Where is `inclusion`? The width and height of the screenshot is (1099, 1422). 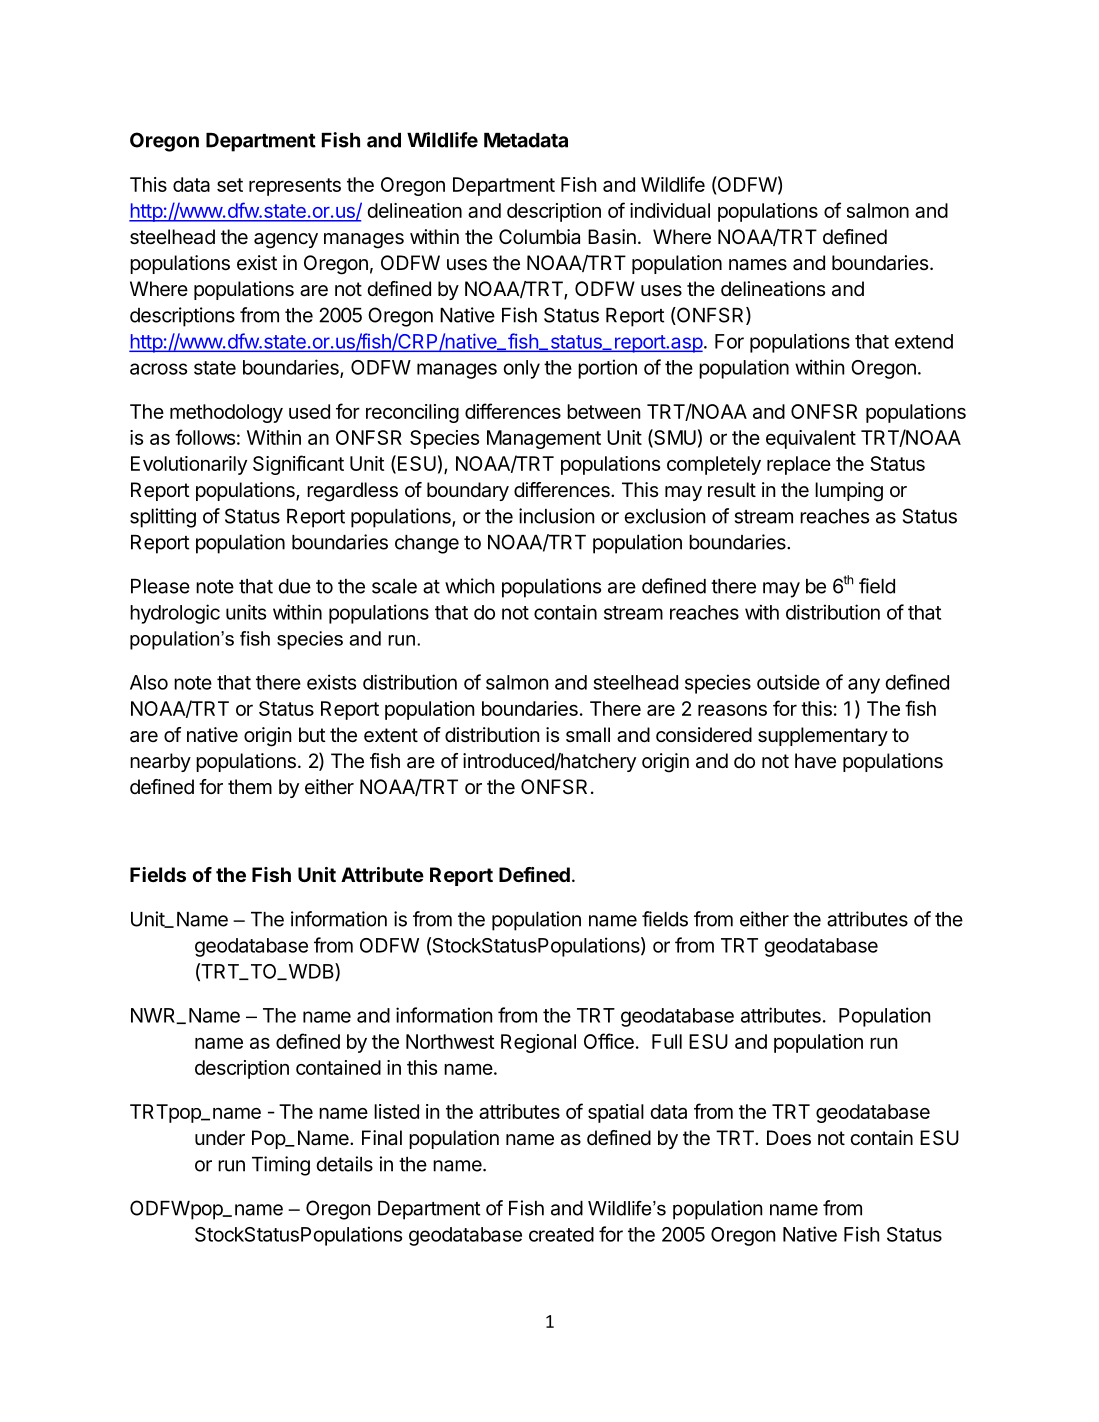 inclusion is located at coordinates (556, 516).
